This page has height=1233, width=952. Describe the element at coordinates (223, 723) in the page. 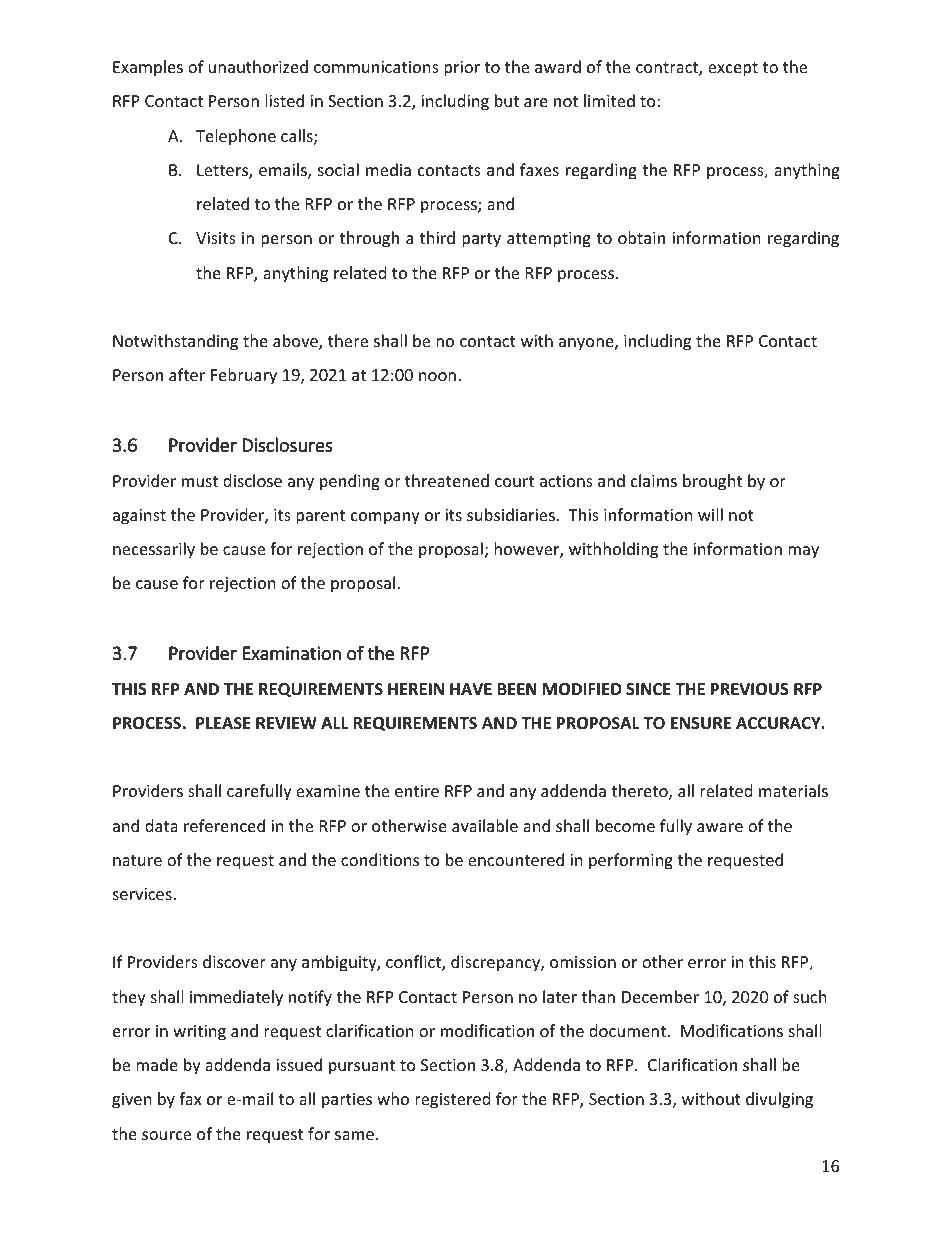

I see `PLEASE` at that location.
